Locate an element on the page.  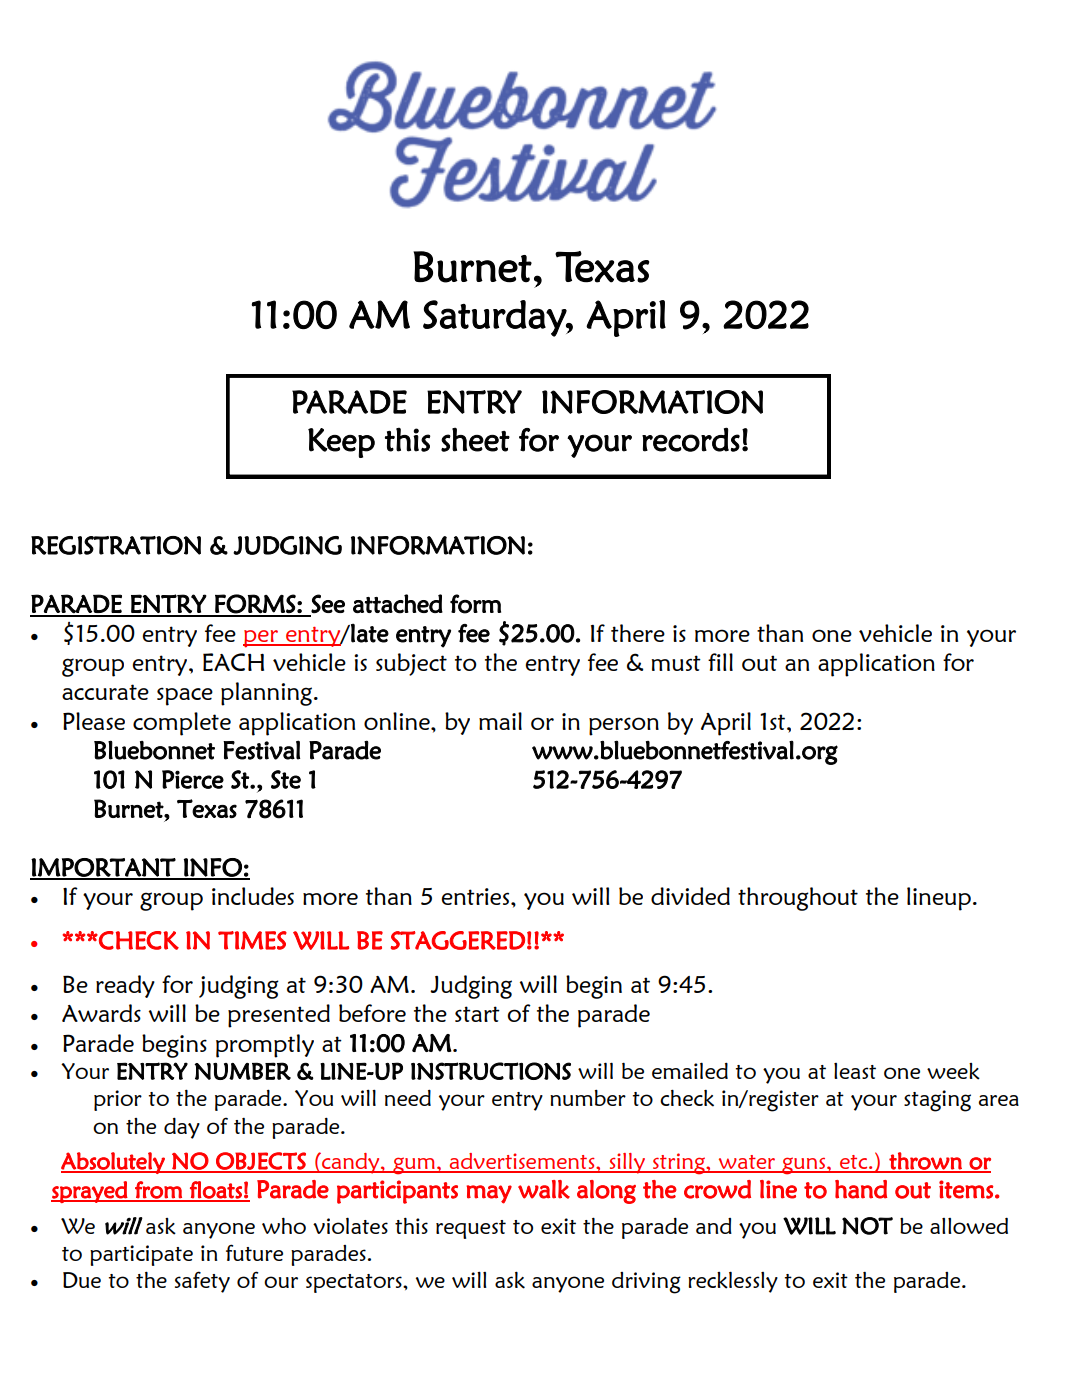
start is located at coordinates (477, 1014).
